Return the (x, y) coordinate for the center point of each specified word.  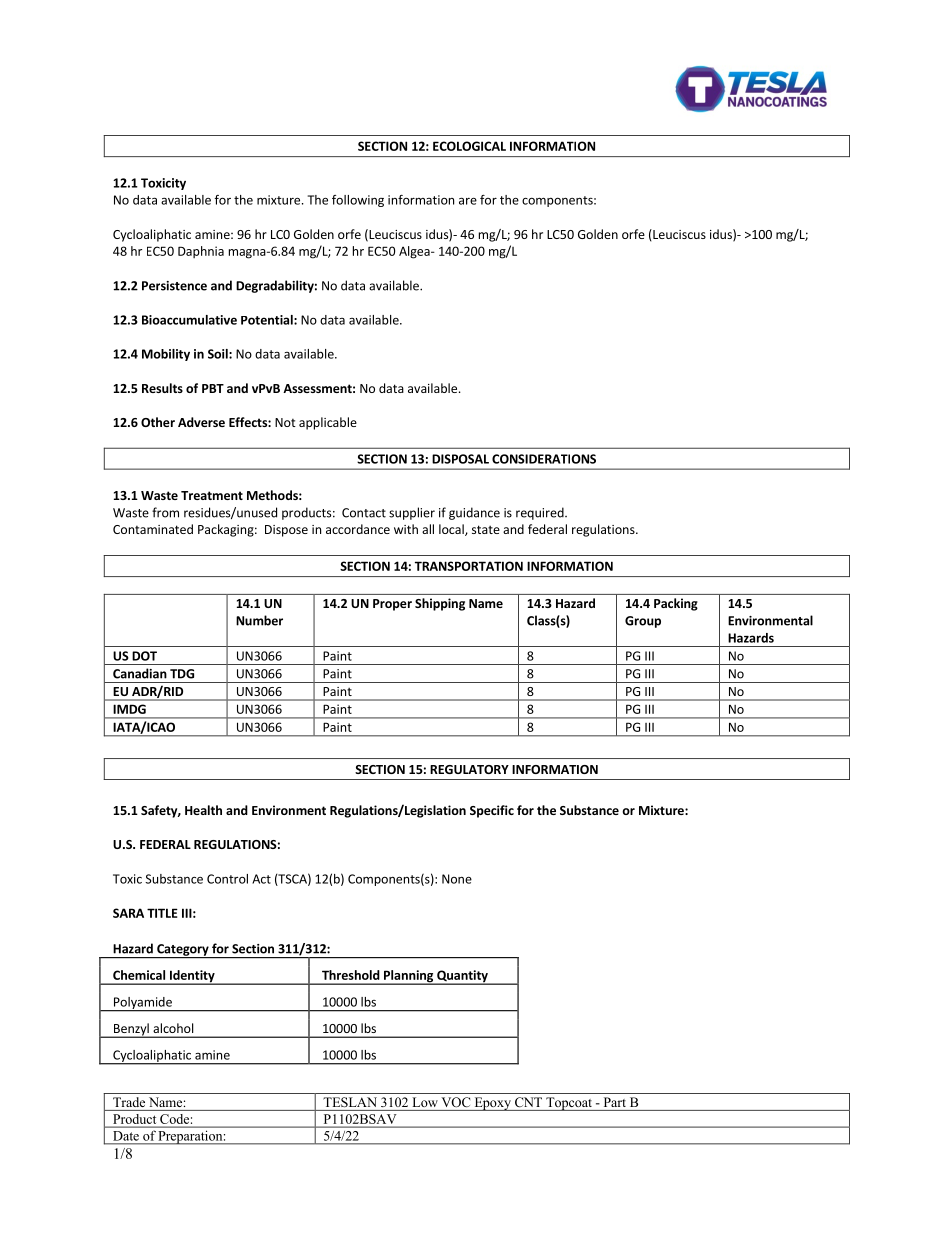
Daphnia (201, 252)
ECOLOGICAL (469, 146)
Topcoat (569, 1104)
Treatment (212, 495)
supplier (412, 513)
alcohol (173, 1028)
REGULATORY (469, 769)
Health (203, 810)
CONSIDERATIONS (544, 459)
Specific (492, 811)
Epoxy (492, 1104)
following (358, 201)
